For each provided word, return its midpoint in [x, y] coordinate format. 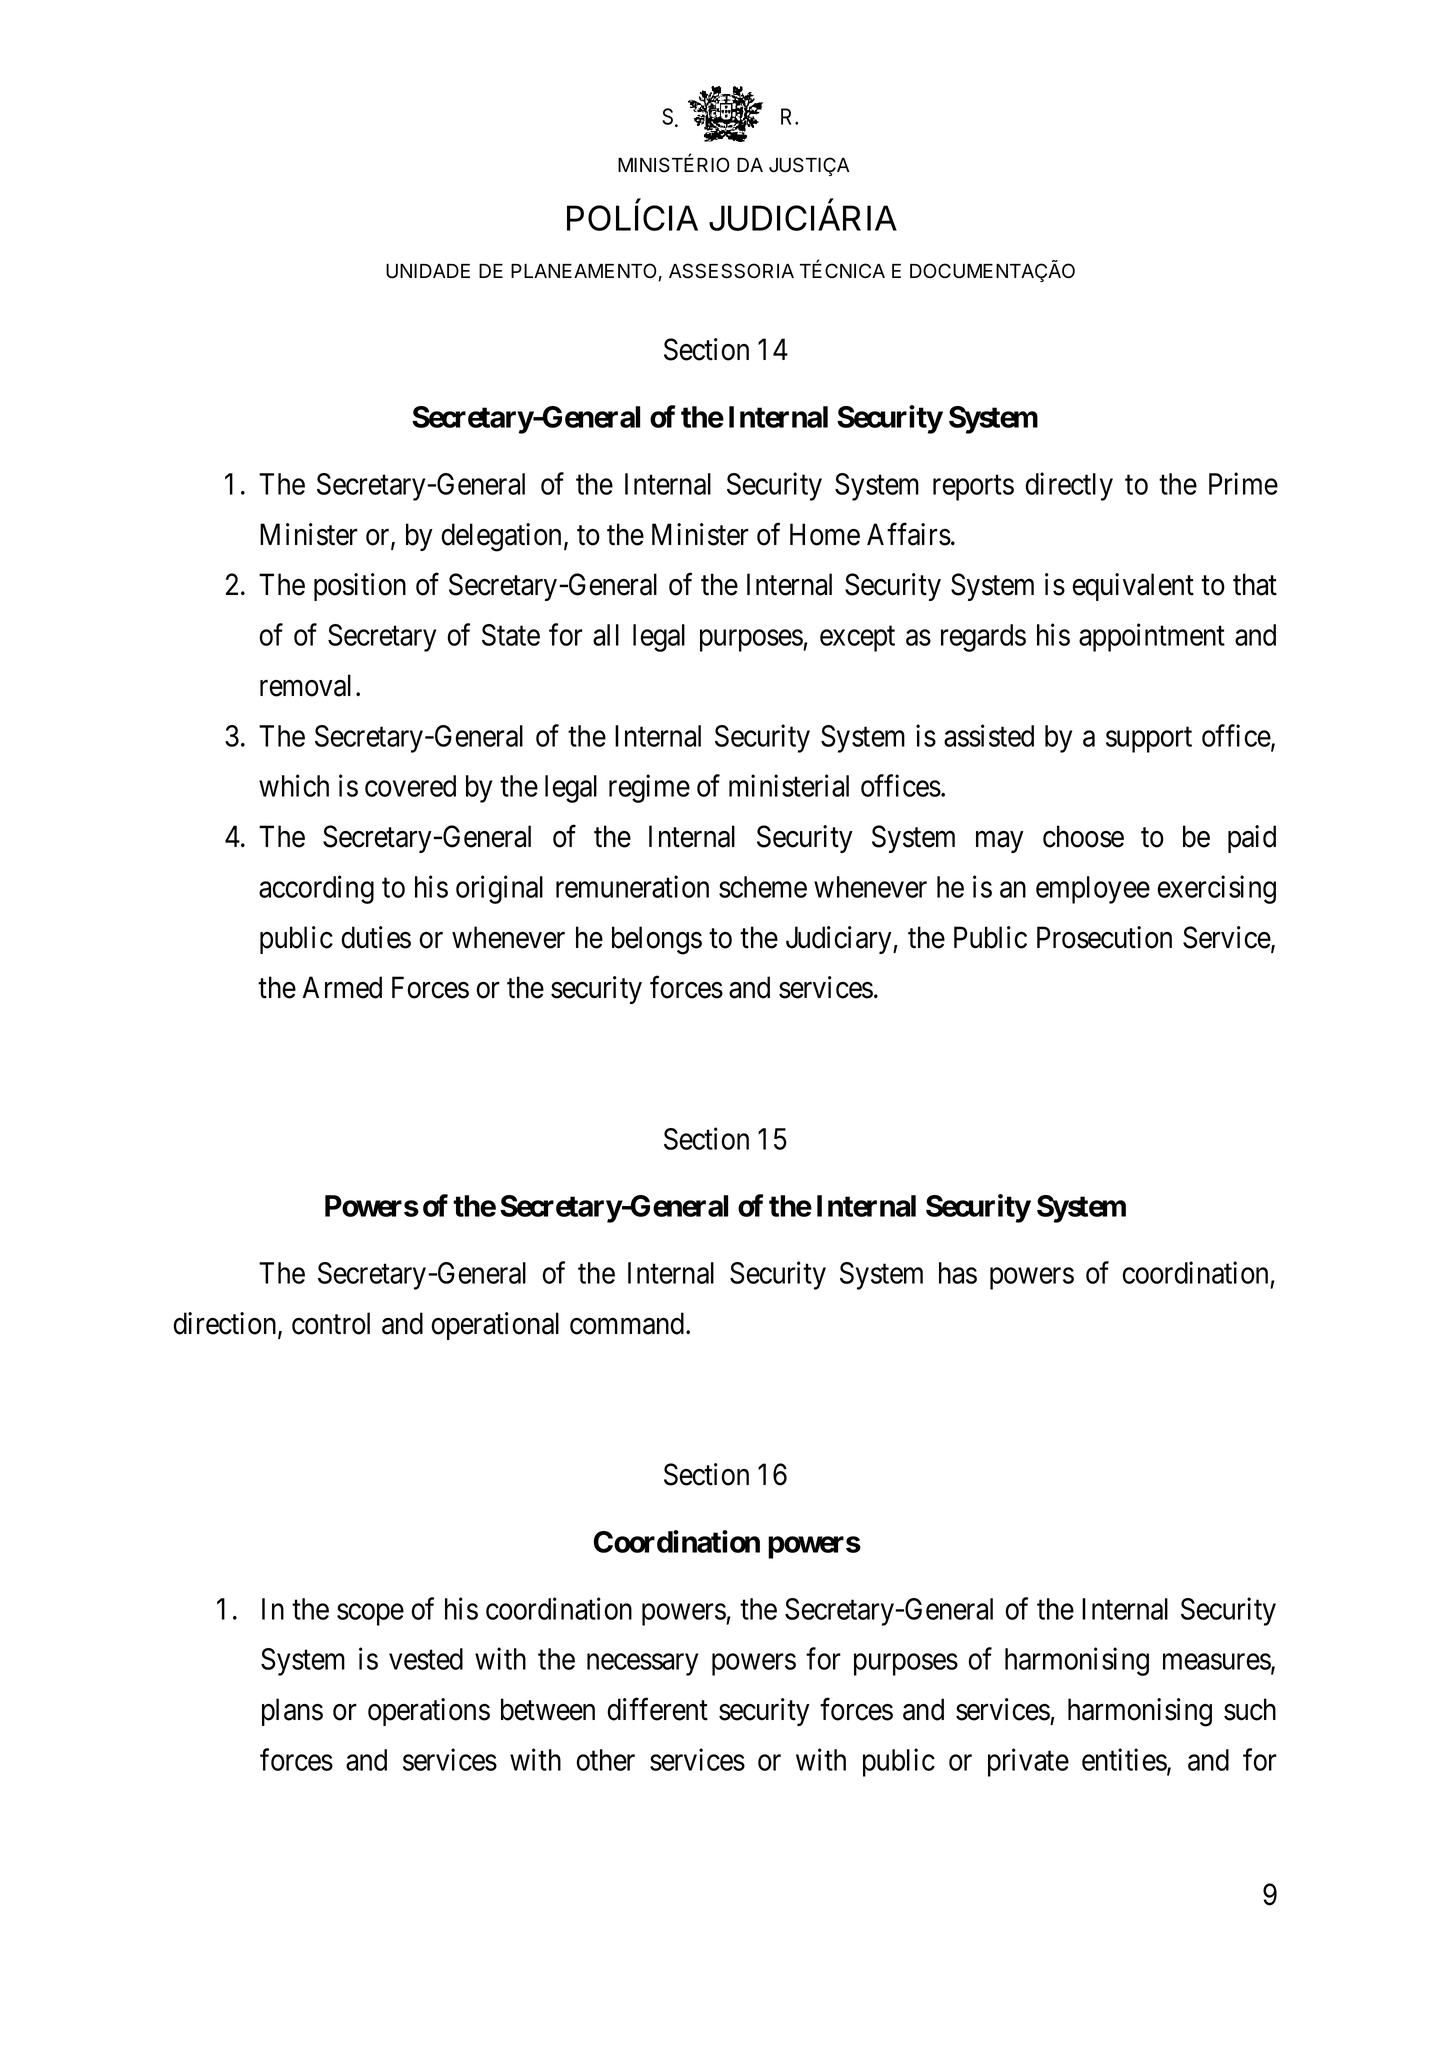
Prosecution [1104, 937]
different [658, 1709]
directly [1069, 486]
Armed [342, 987]
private [1028, 1762]
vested [426, 1659]
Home [825, 534]
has [958, 1273]
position [360, 587]
